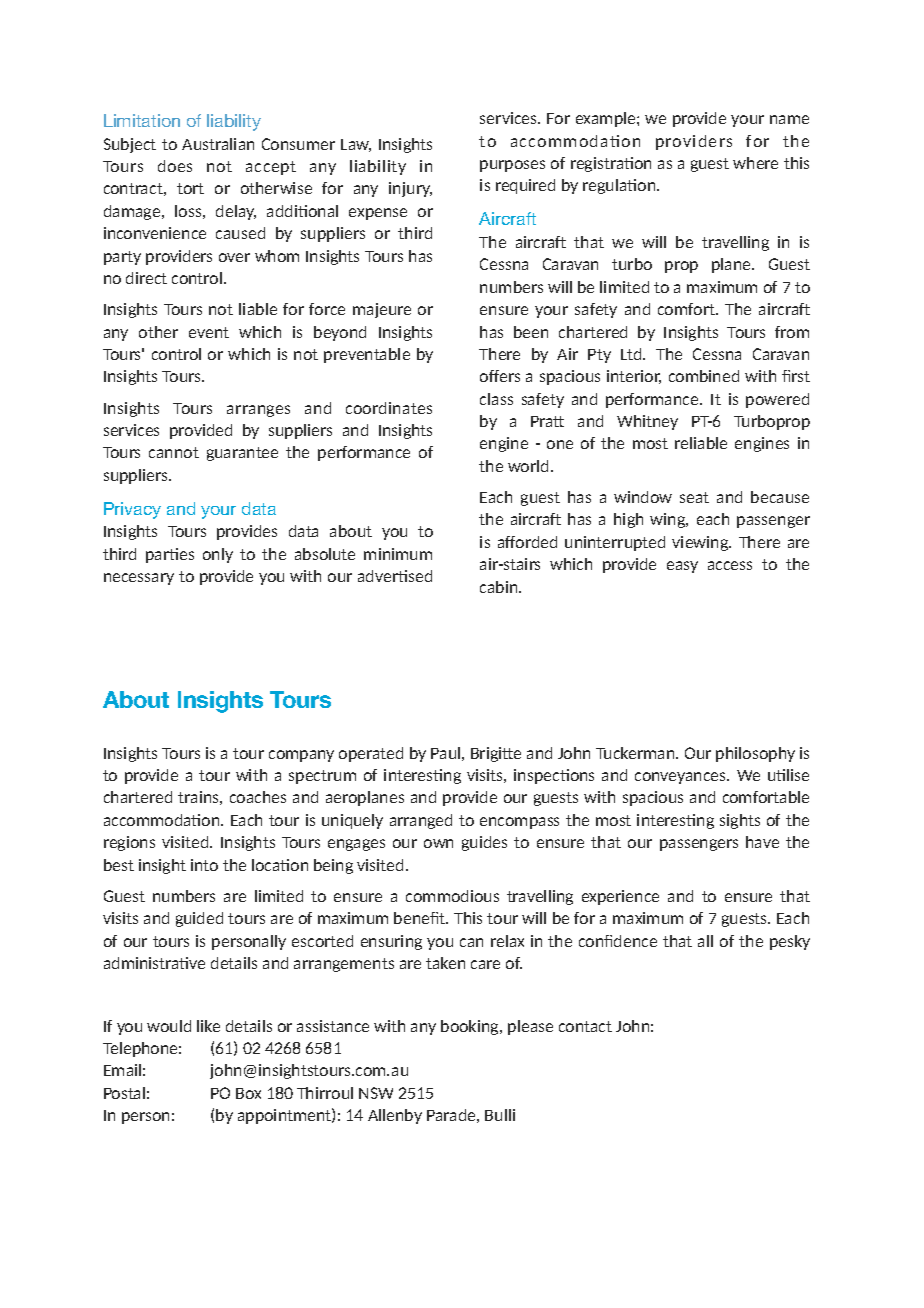 The height and width of the screenshot is (1308, 924). I want to click on like, so click(208, 1026).
